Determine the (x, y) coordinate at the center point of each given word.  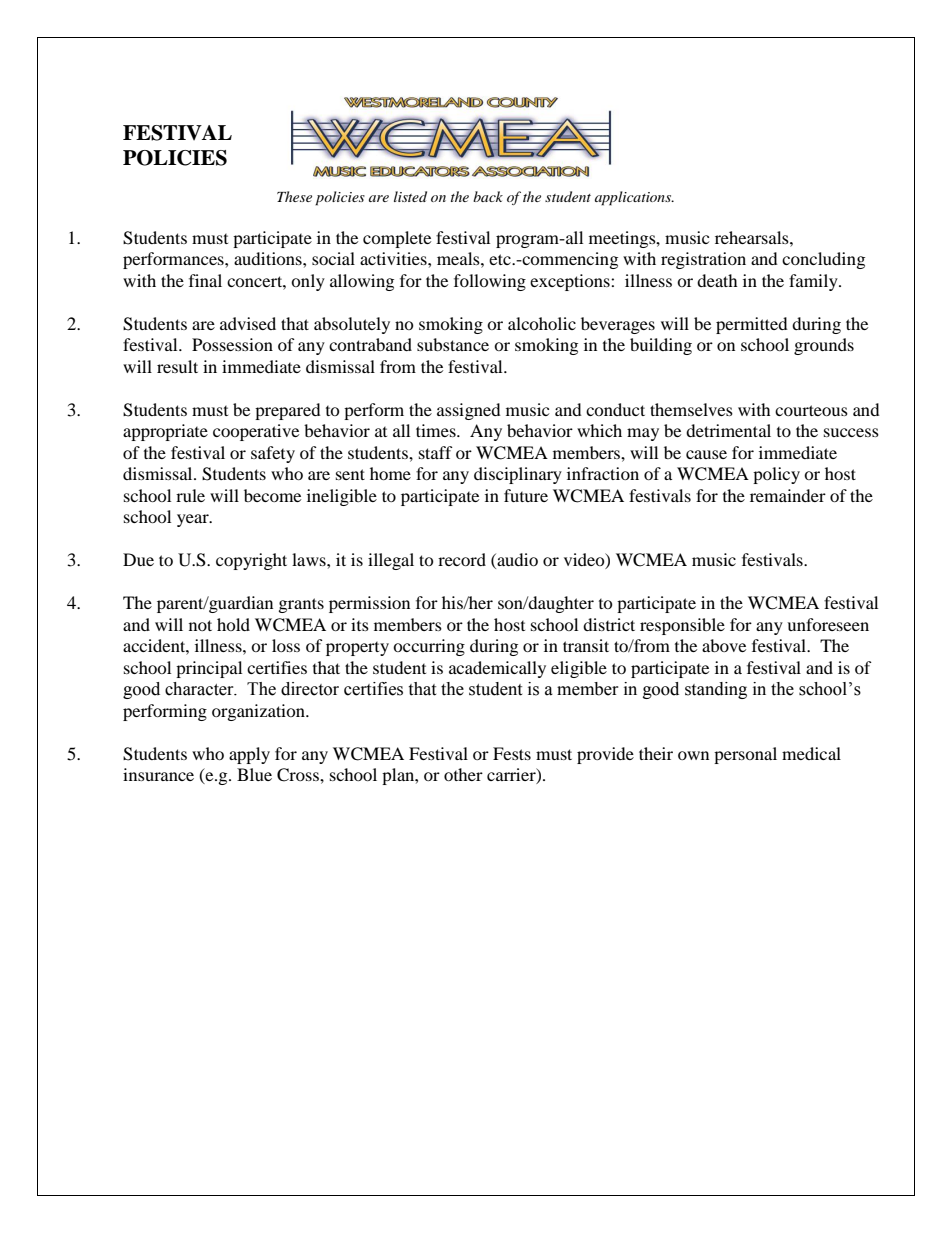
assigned (469, 411)
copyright (251, 561)
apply (249, 755)
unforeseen (828, 624)
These (294, 196)
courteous (811, 410)
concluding (823, 260)
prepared (288, 411)
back (488, 196)
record (462, 559)
